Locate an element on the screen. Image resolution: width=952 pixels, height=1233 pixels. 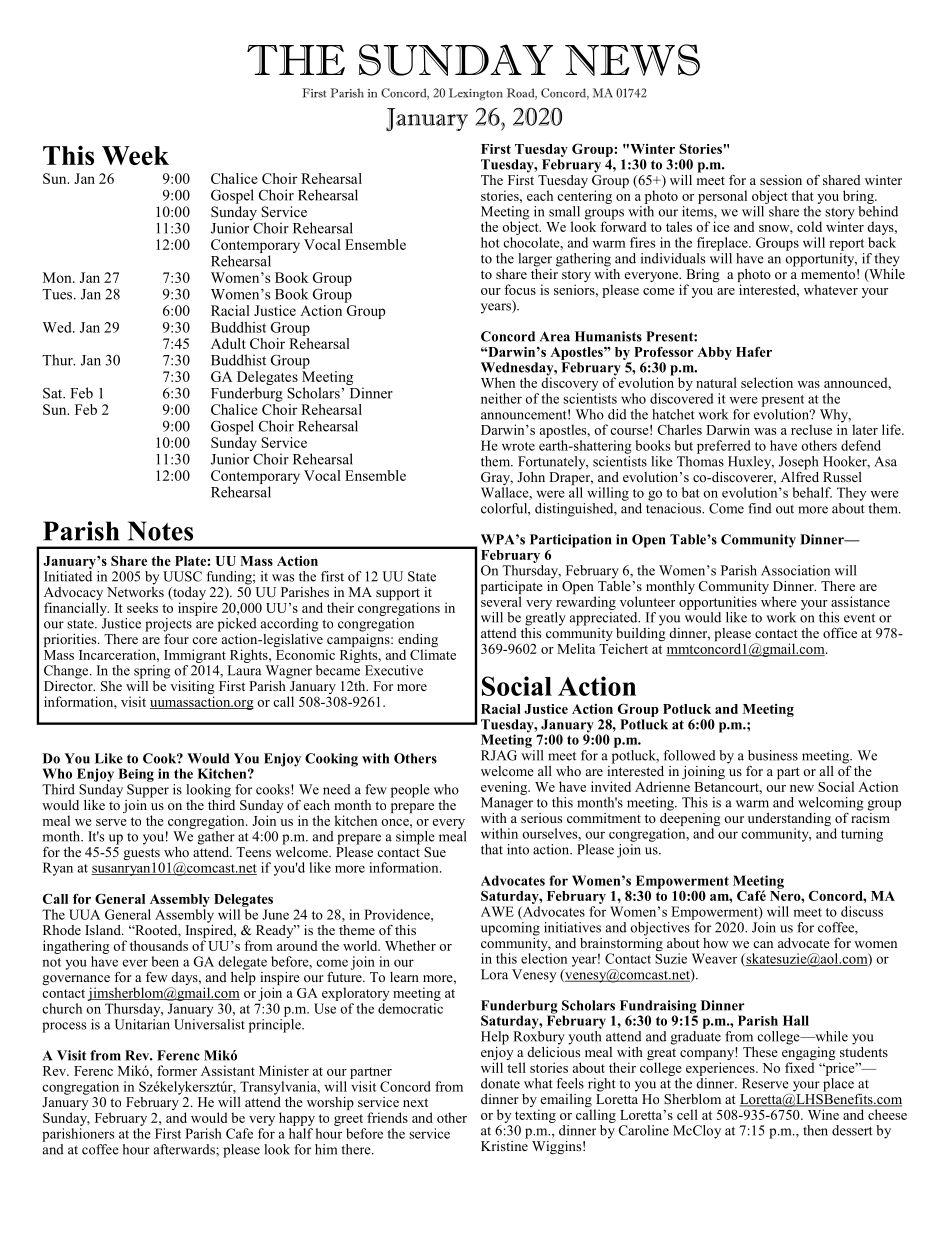
When is located at coordinates (498, 382).
